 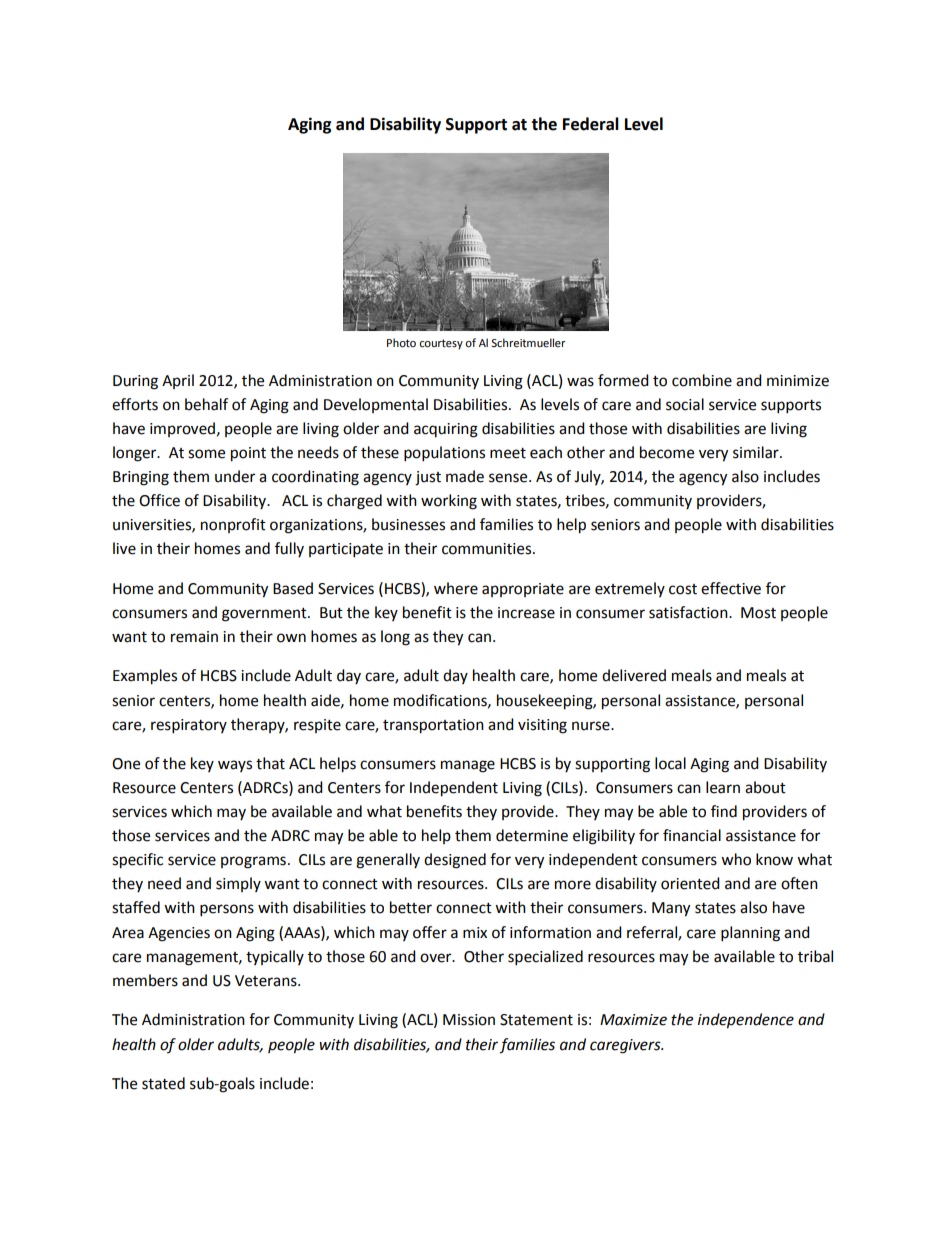 I want to click on social, so click(x=685, y=404).
